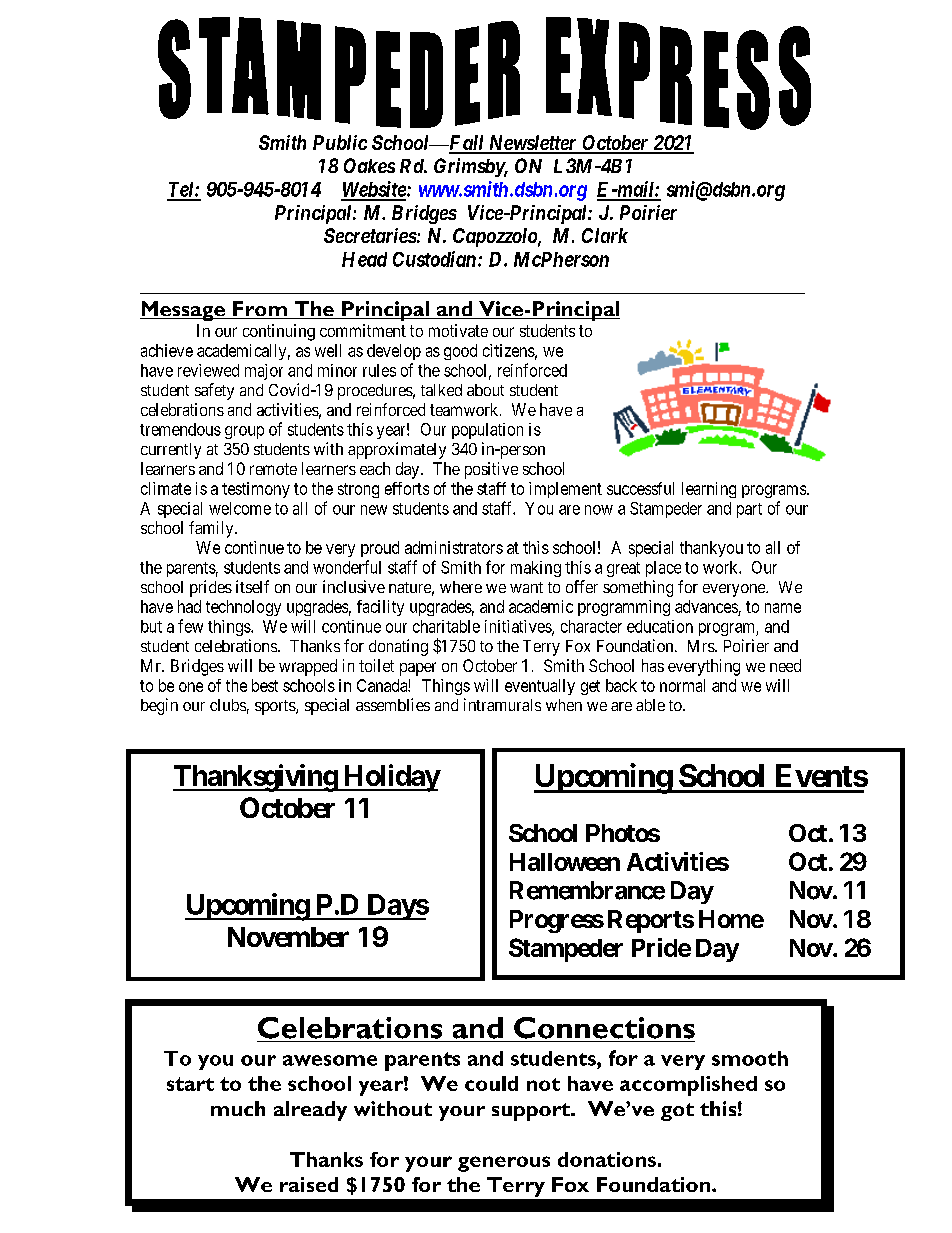  Describe the element at coordinates (604, 1028) in the screenshot. I see `Connections` at that location.
